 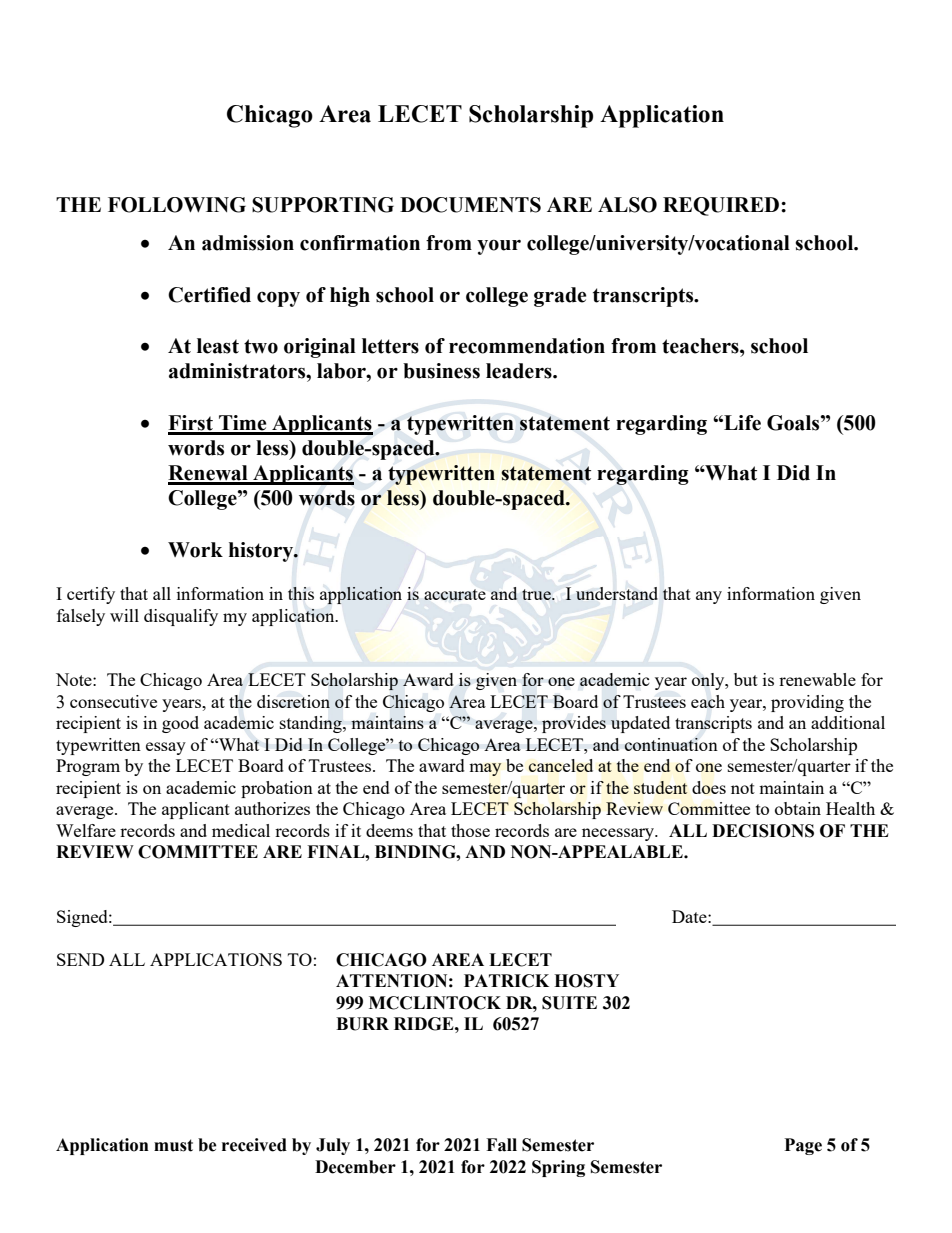 I want to click on REQUIRED, so click(x=722, y=206).
